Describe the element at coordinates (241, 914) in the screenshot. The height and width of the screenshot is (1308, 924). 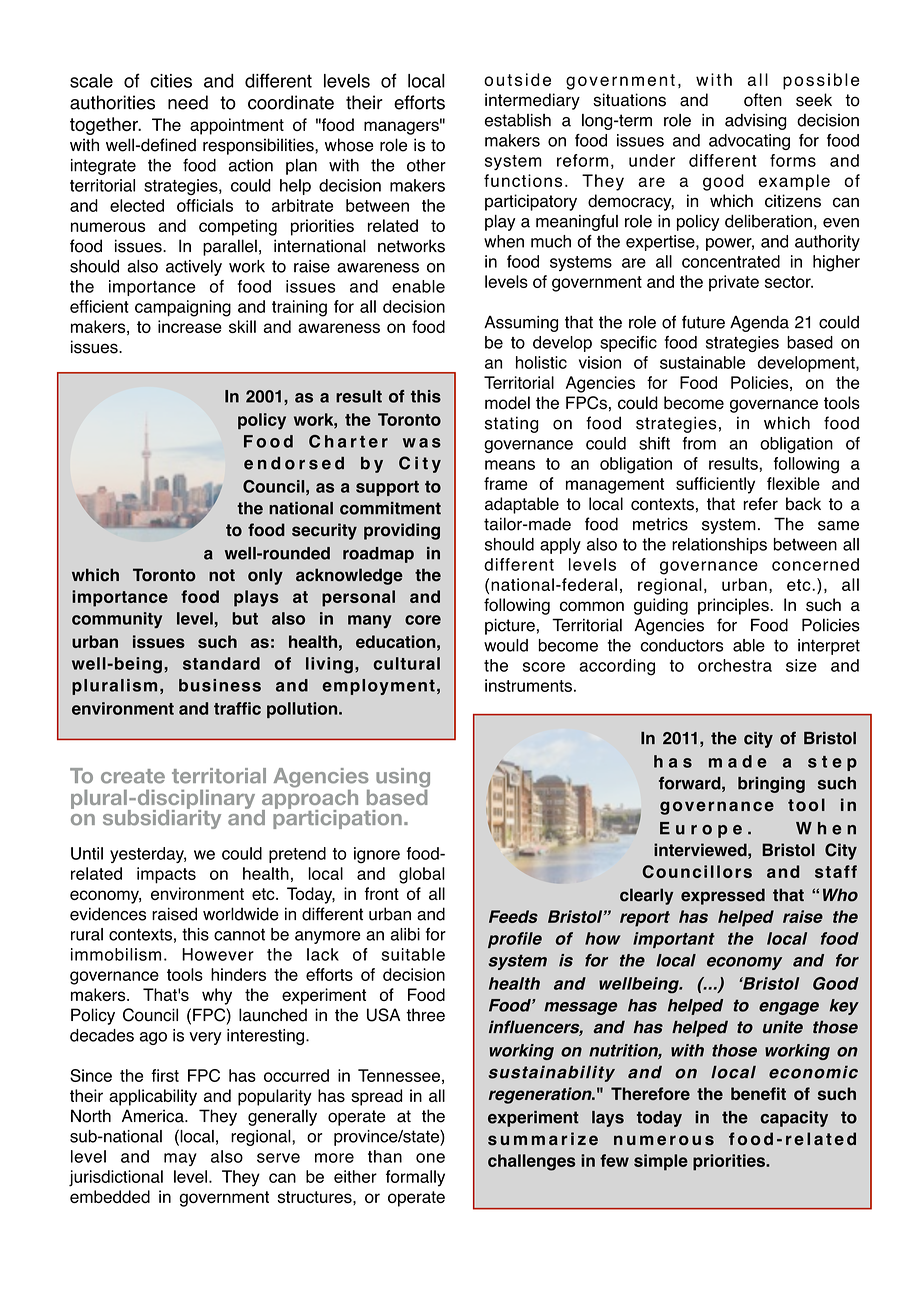
I see `worldwide` at that location.
